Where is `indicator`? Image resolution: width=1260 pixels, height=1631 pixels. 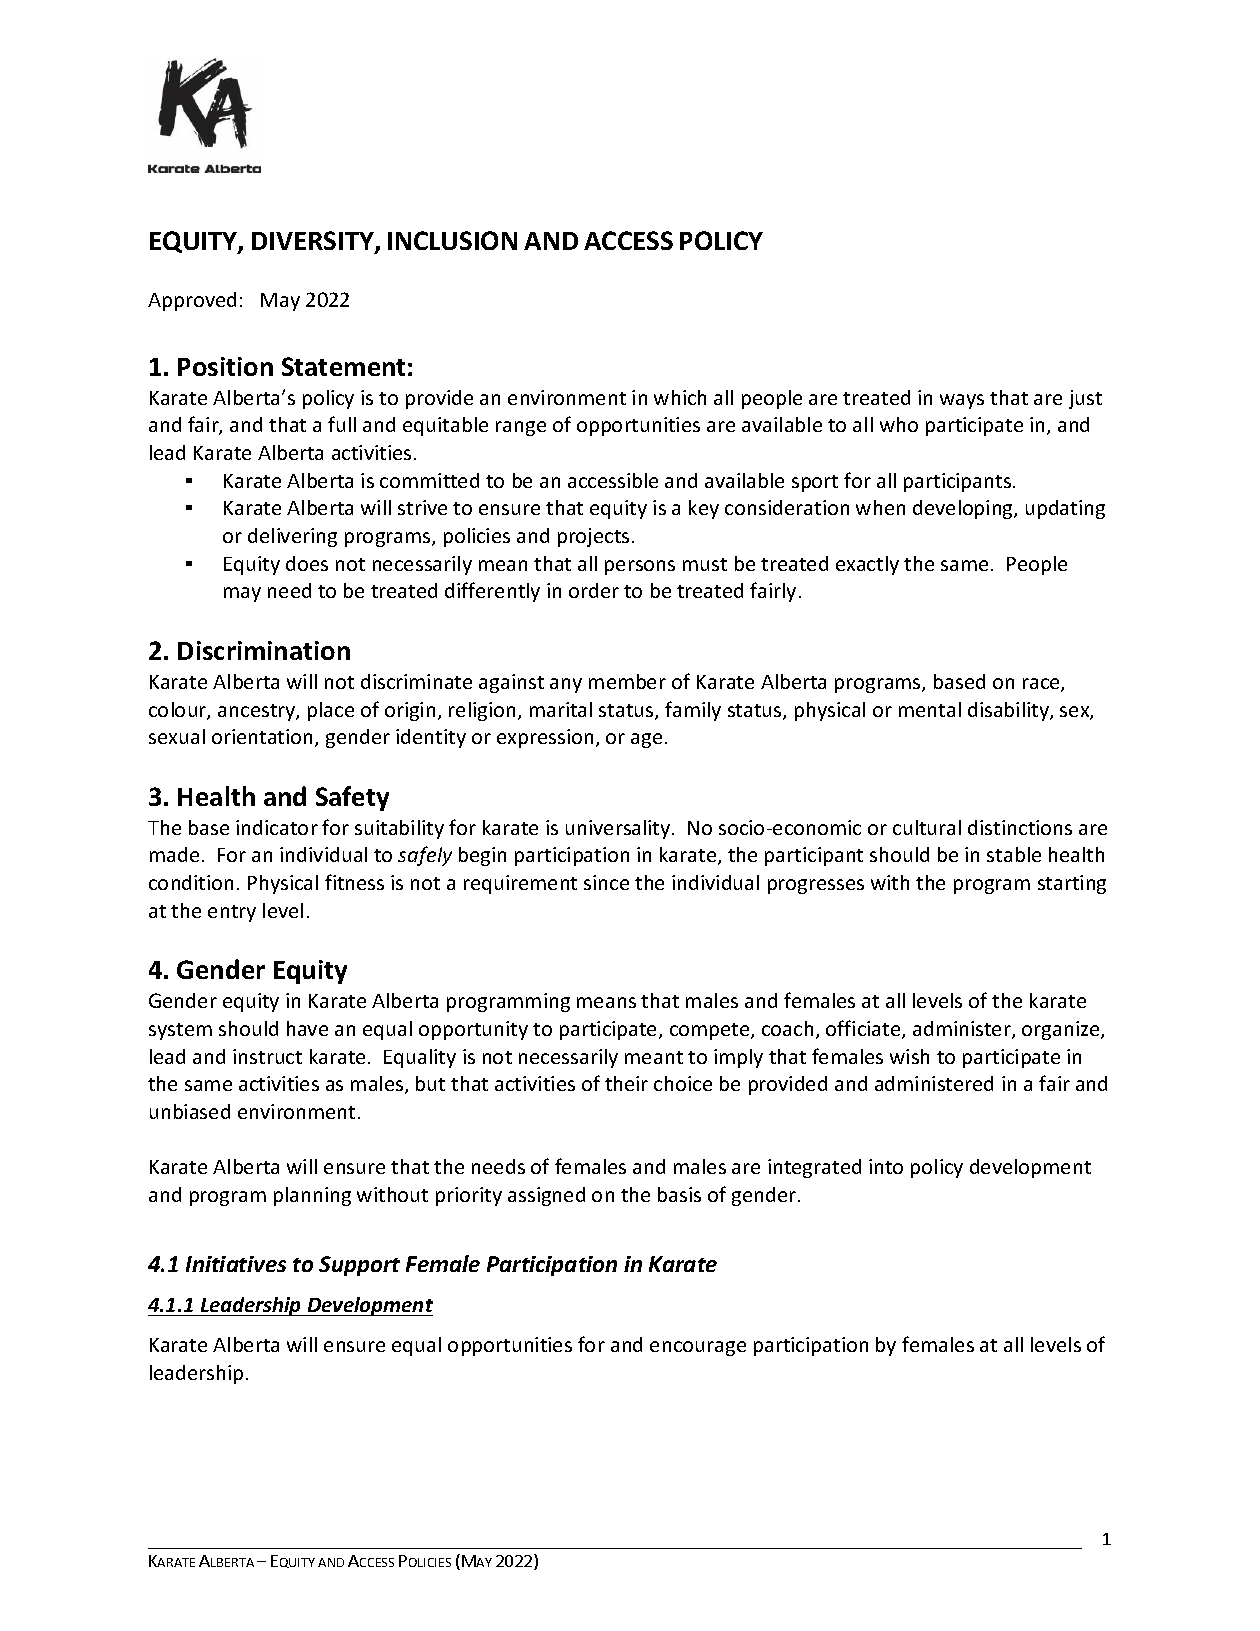 indicator is located at coordinates (277, 827).
